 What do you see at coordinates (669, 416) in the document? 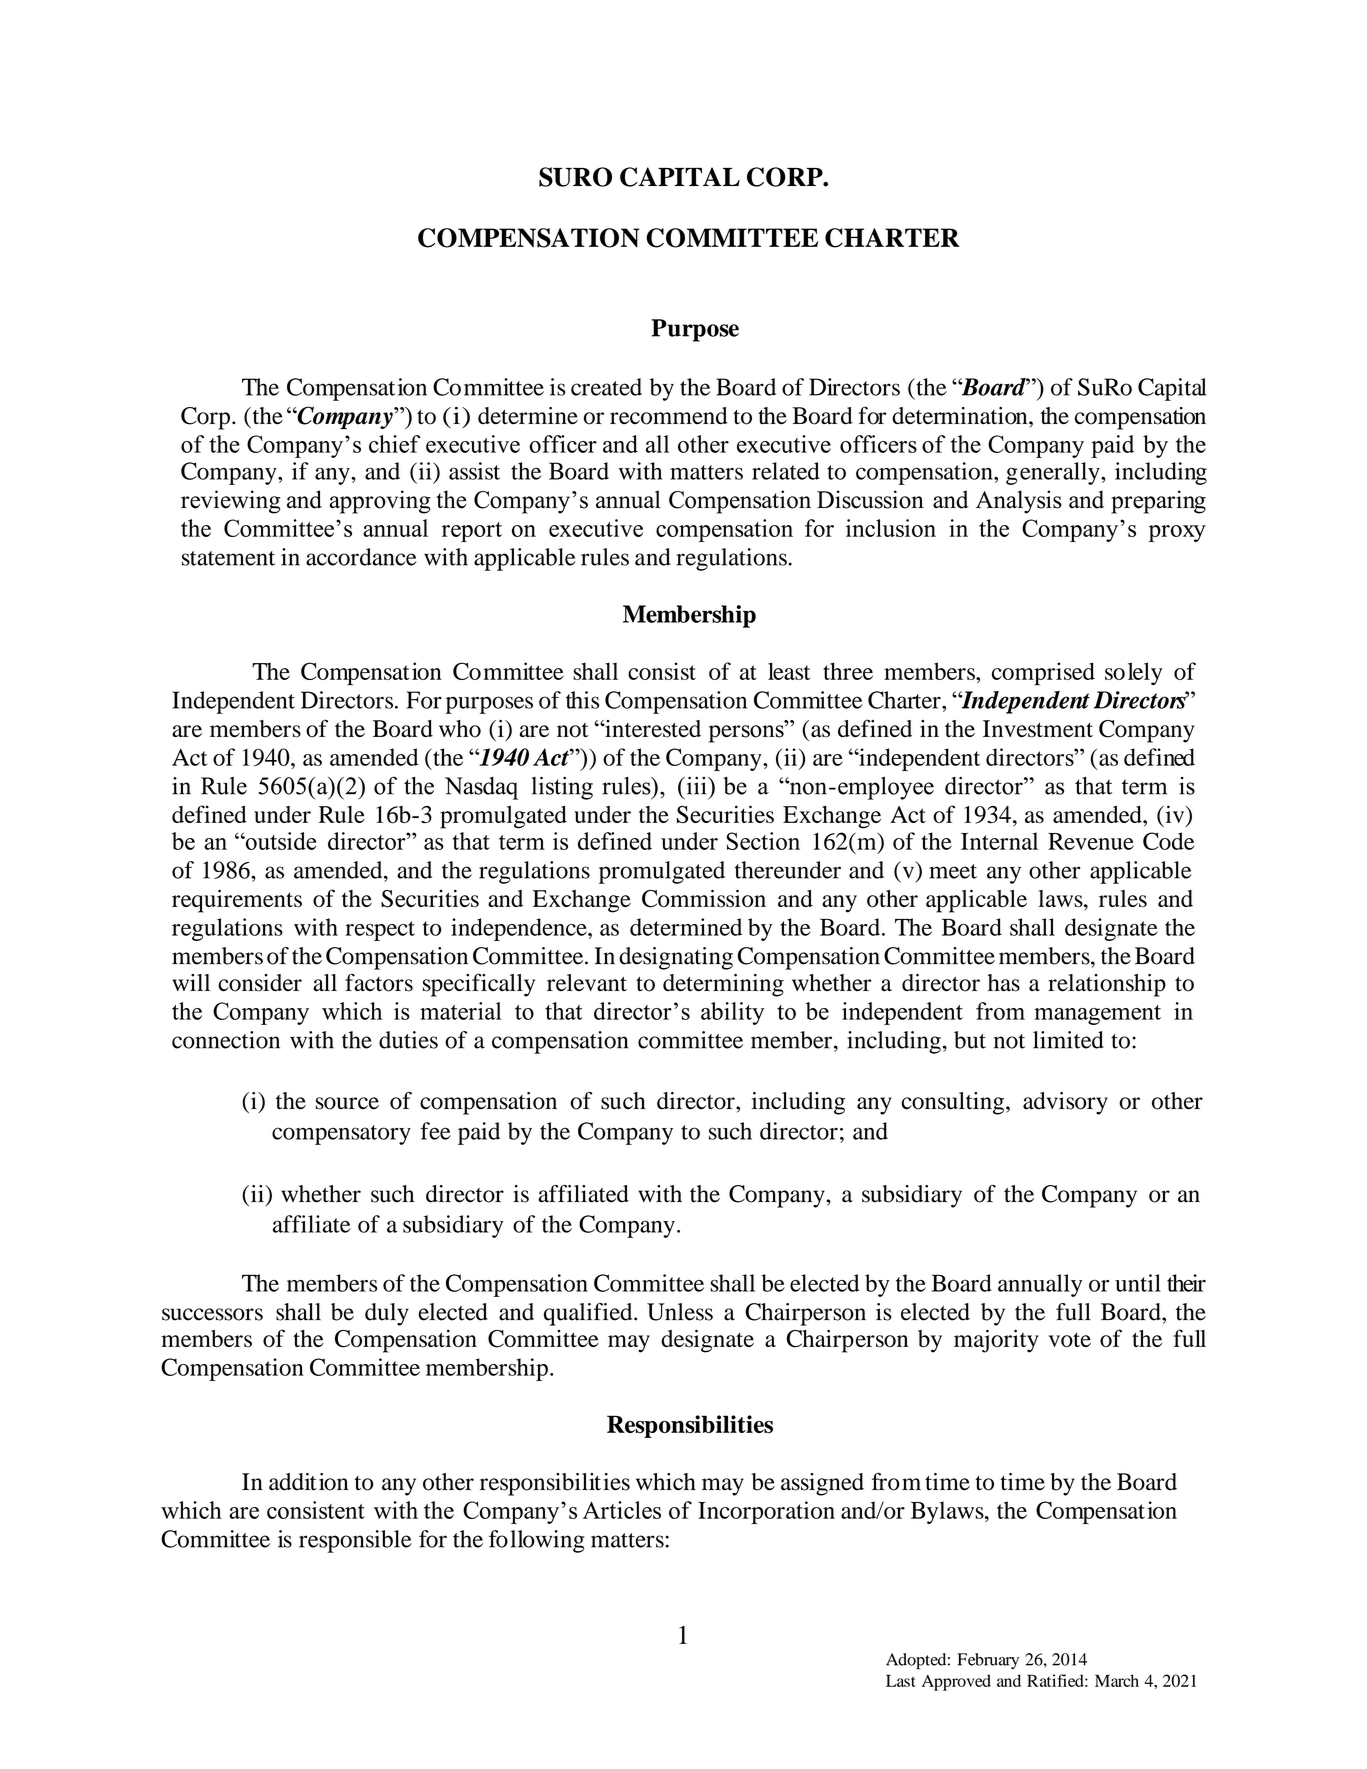
I see `recommend` at bounding box center [669, 416].
